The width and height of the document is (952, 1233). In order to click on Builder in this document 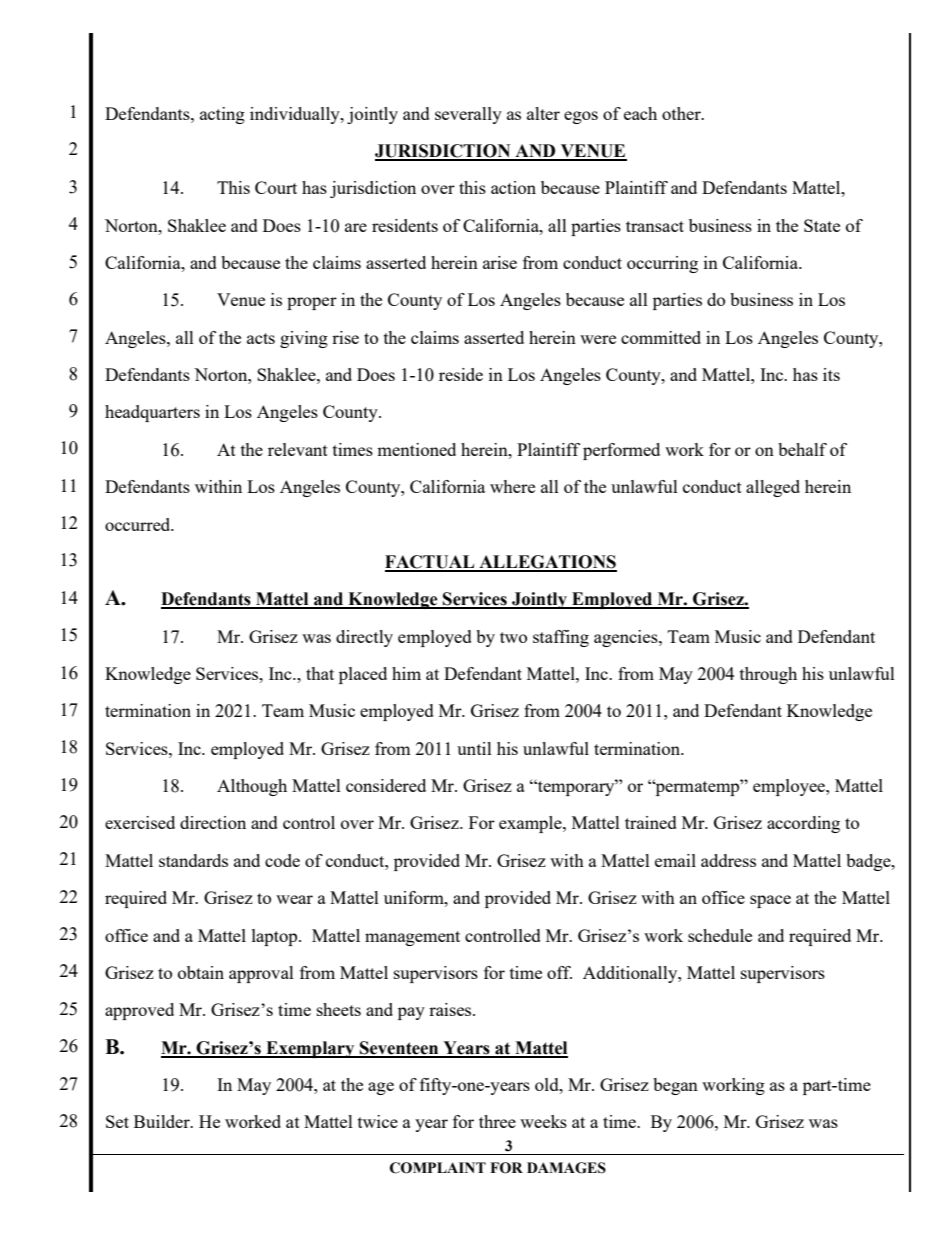, I will do `click(163, 1121)`.
